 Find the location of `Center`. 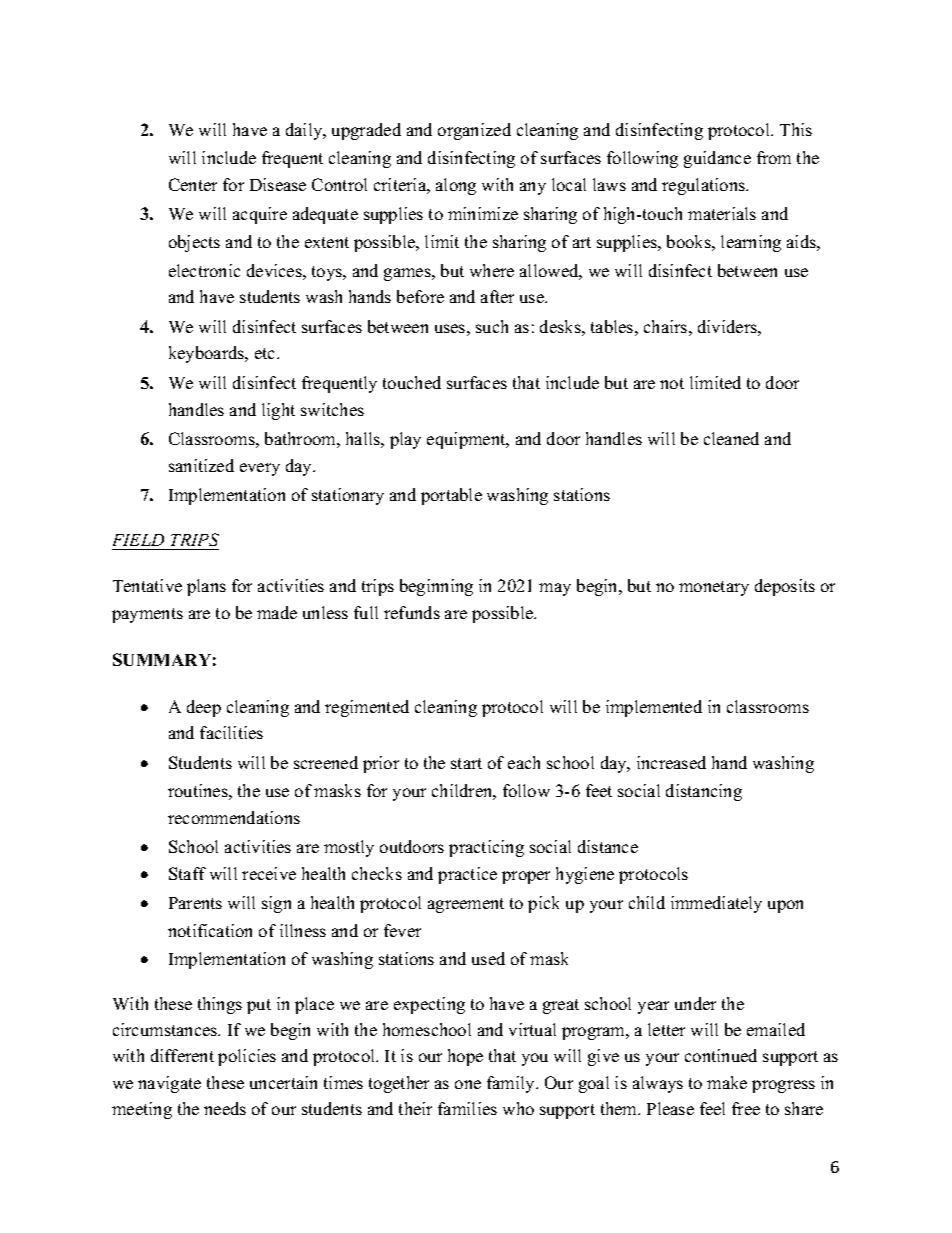

Center is located at coordinates (193, 184).
